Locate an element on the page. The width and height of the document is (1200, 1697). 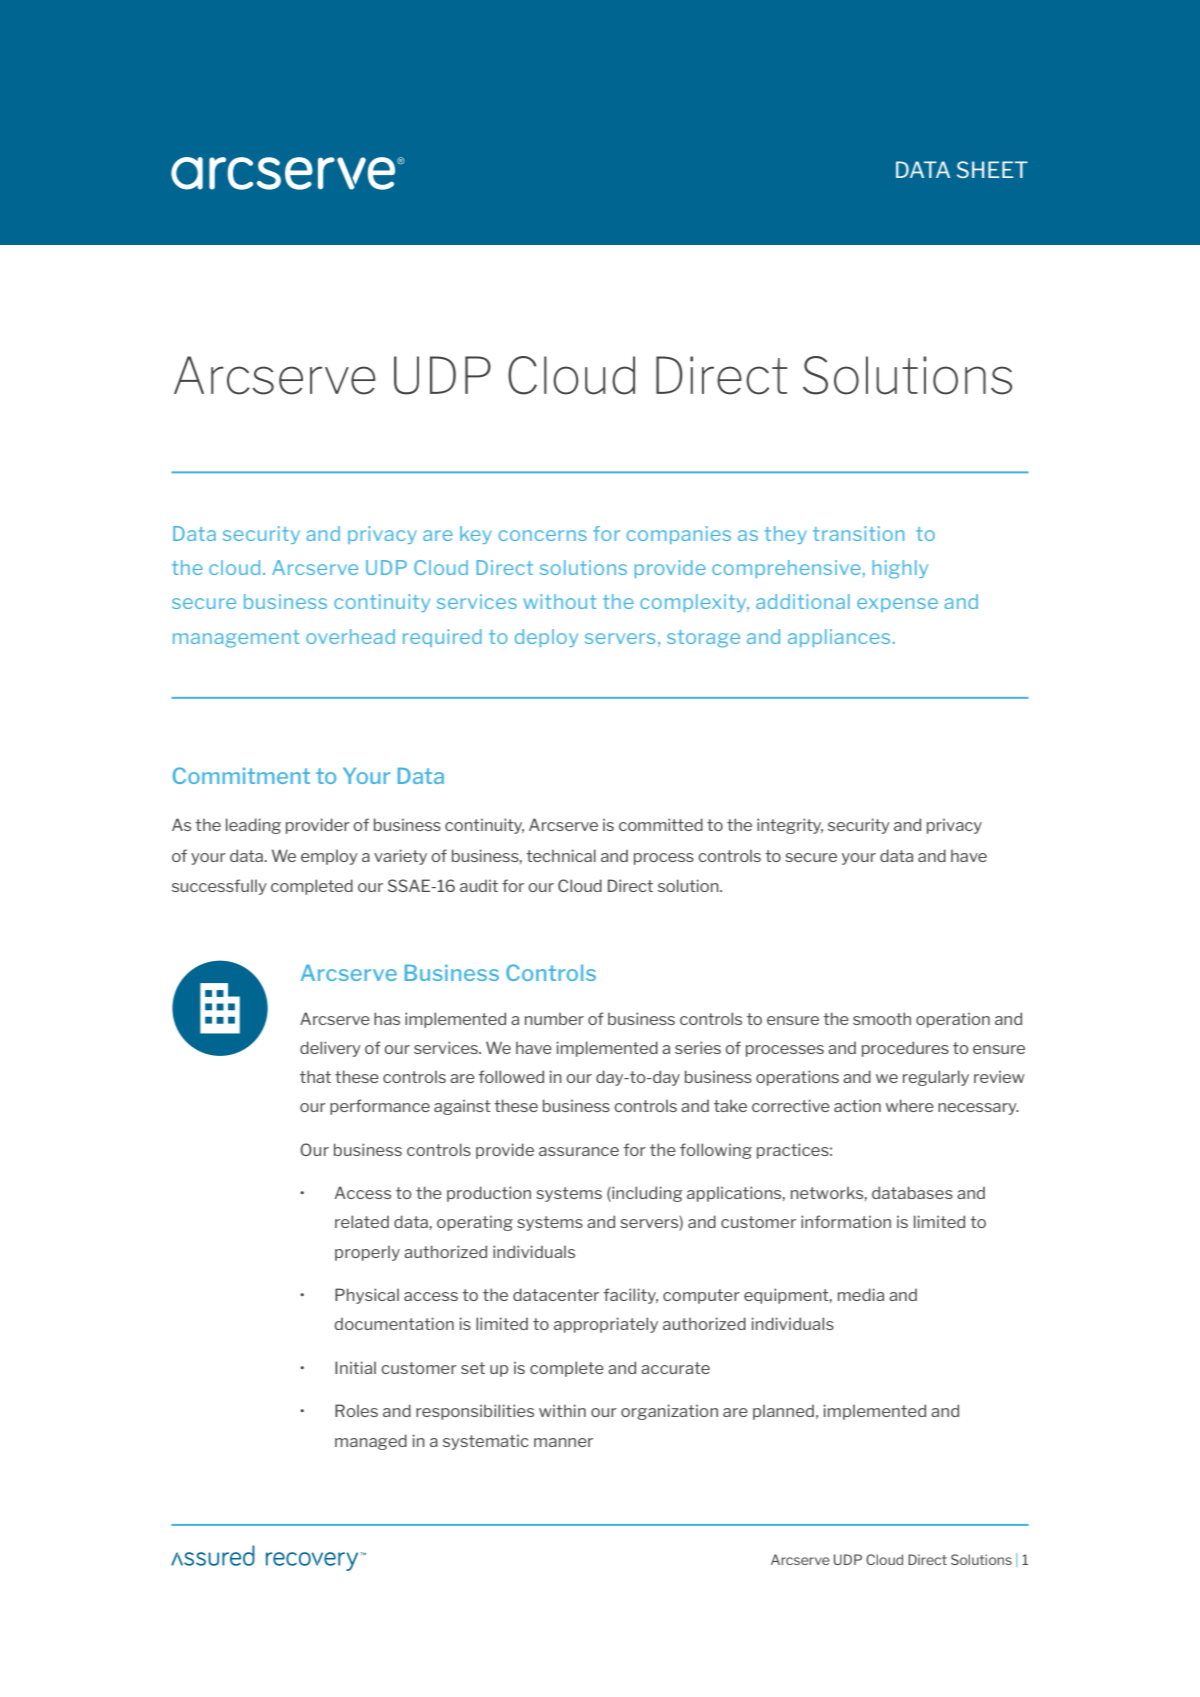
technical is located at coordinates (561, 855).
